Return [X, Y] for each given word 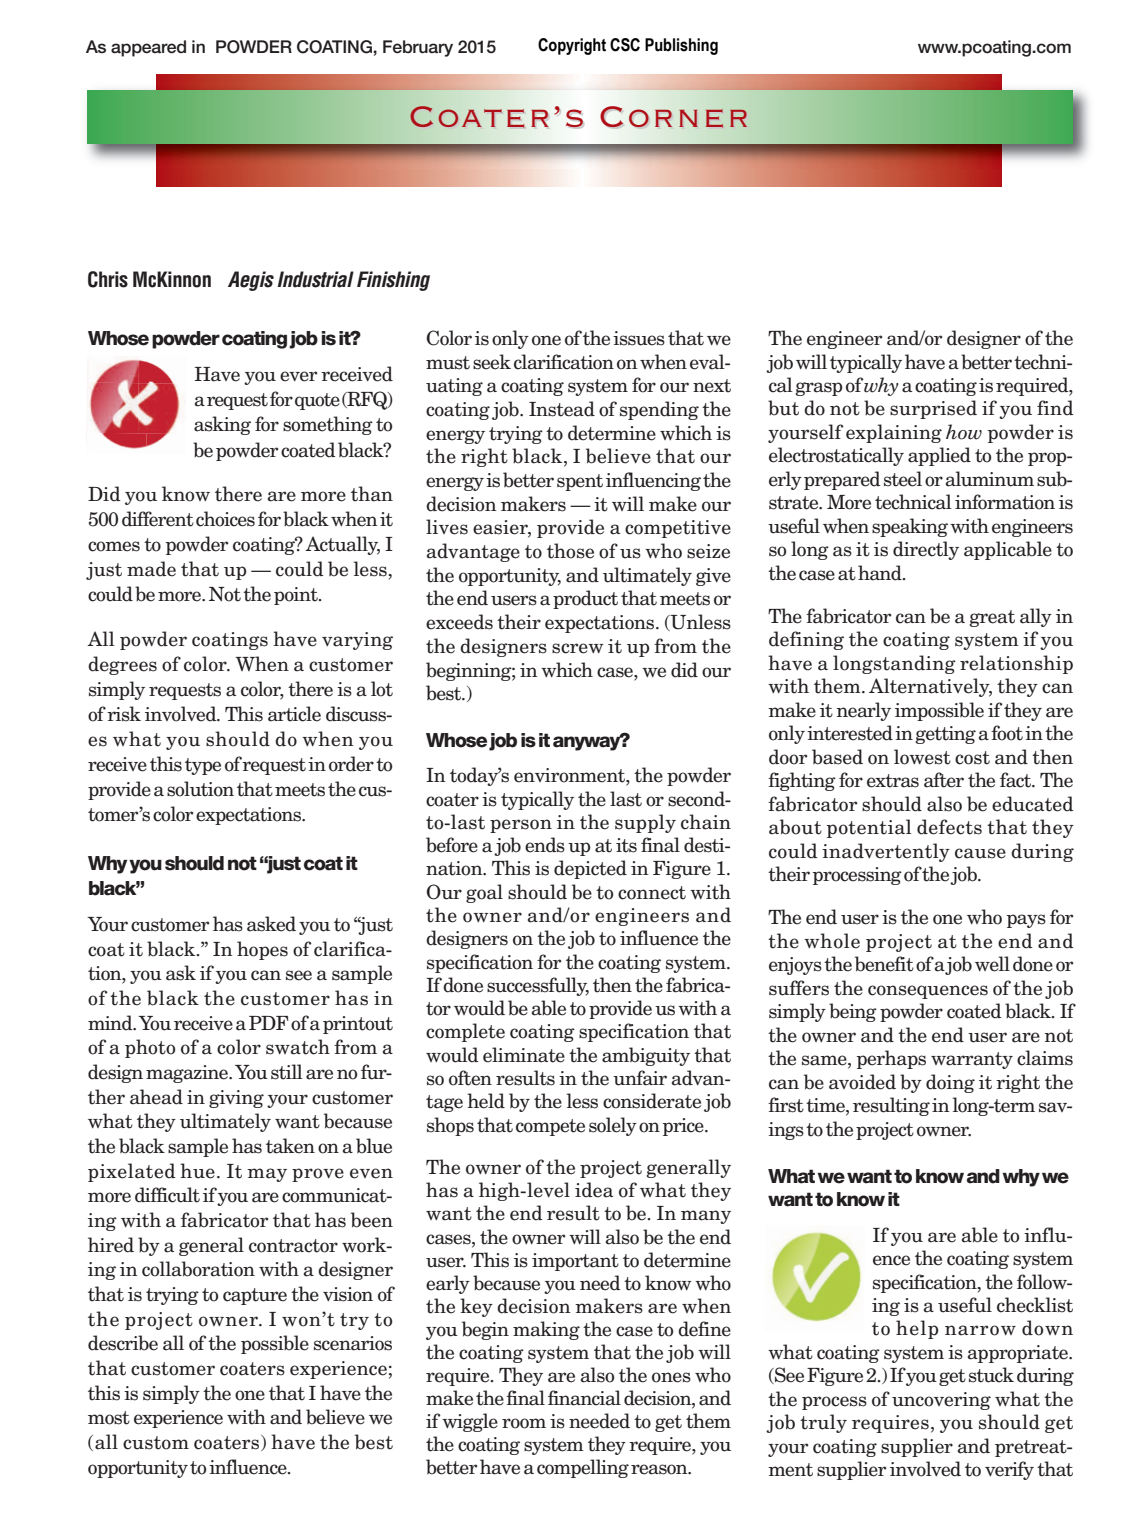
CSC [625, 45]
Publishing [681, 46]
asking [222, 425]
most [109, 1418]
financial [584, 1398]
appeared [148, 48]
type [203, 766]
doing [950, 1083]
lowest [922, 757]
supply [645, 823]
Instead [562, 409]
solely [613, 1126]
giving [236, 1099]
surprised [933, 409]
